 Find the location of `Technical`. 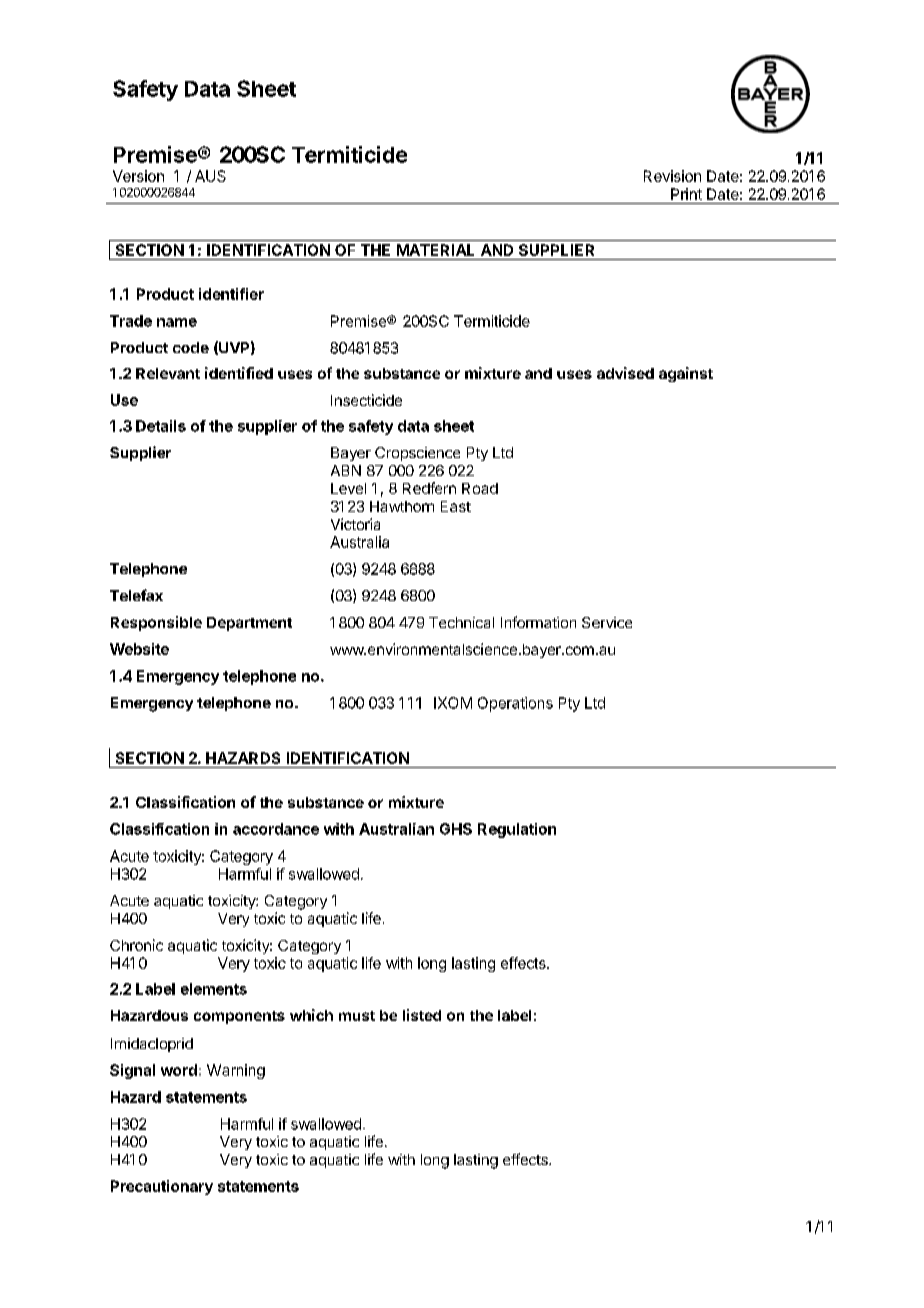

Technical is located at coordinates (461, 622).
